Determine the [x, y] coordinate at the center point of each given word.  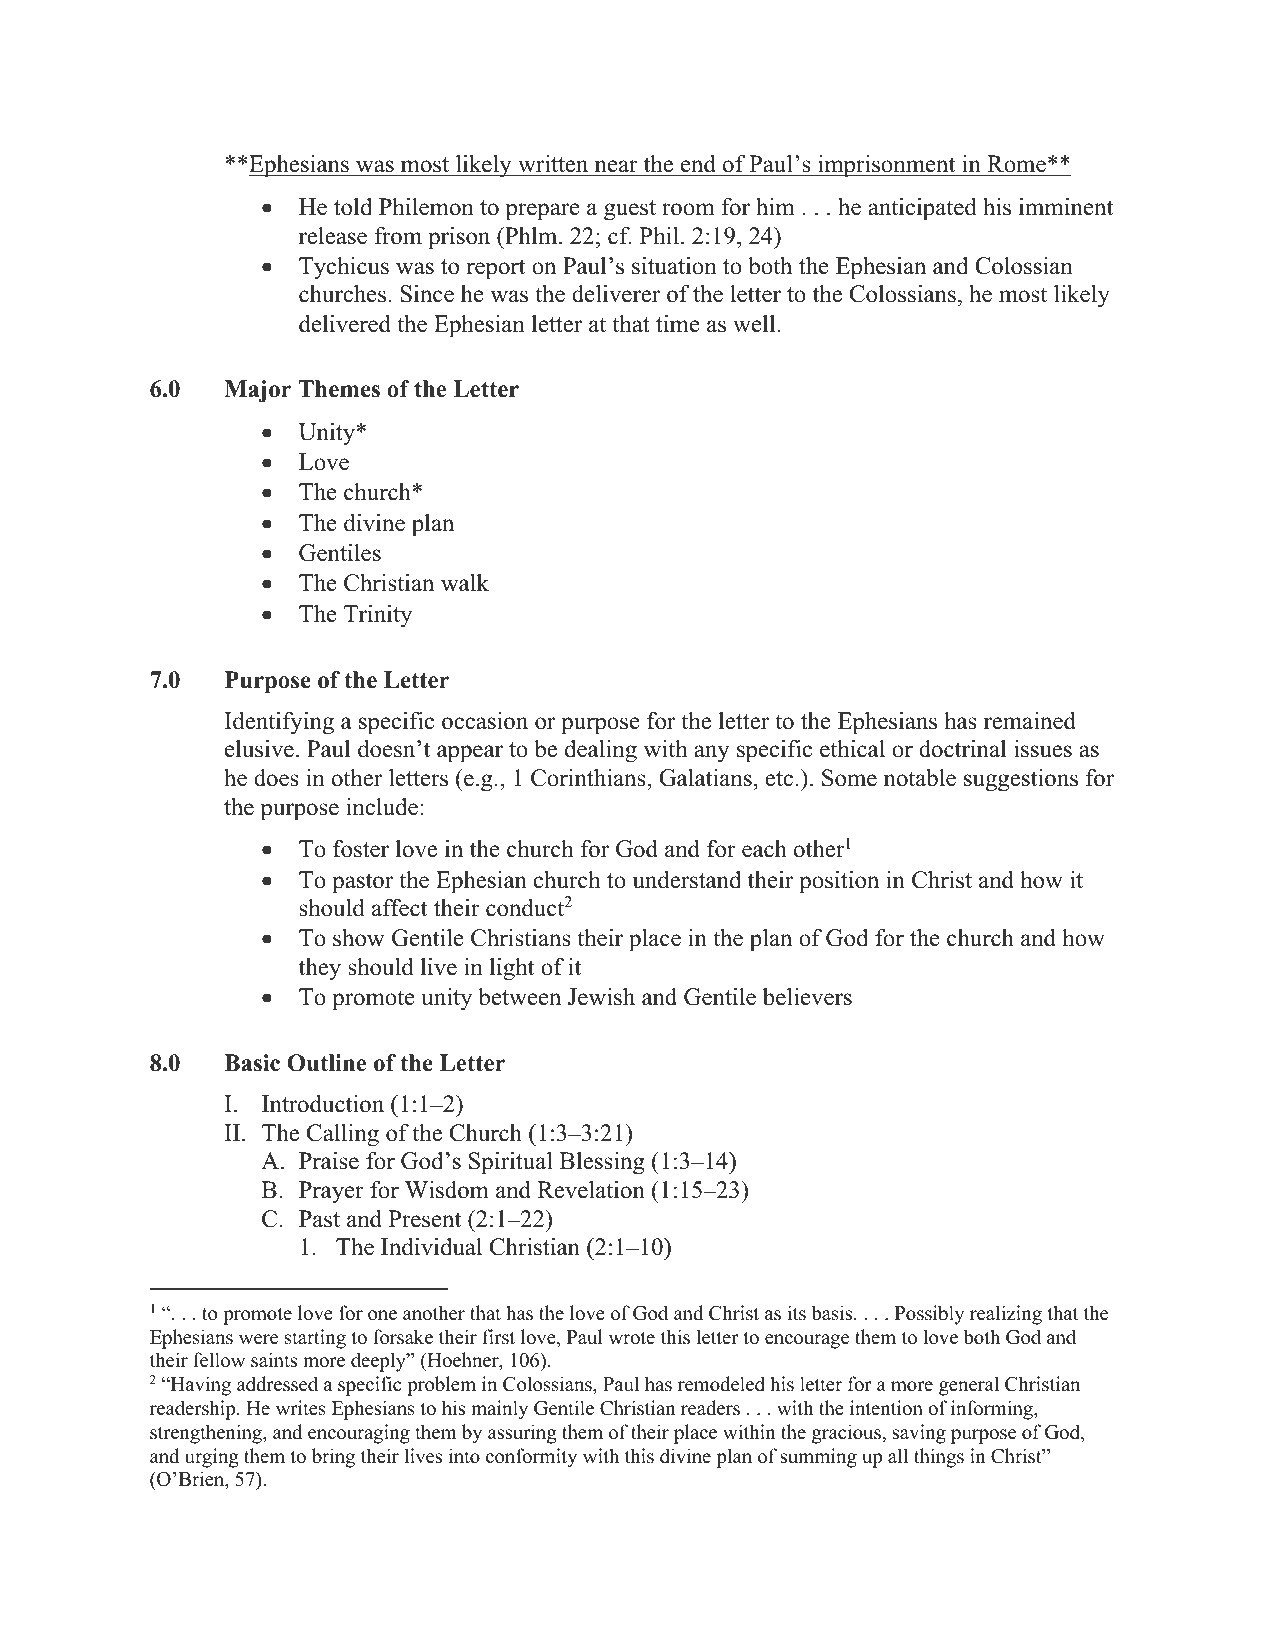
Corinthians [589, 778]
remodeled [721, 1384]
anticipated [922, 209]
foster [361, 849]
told [353, 207]
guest [630, 210]
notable [920, 777]
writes [301, 1408]
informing [993, 1410]
